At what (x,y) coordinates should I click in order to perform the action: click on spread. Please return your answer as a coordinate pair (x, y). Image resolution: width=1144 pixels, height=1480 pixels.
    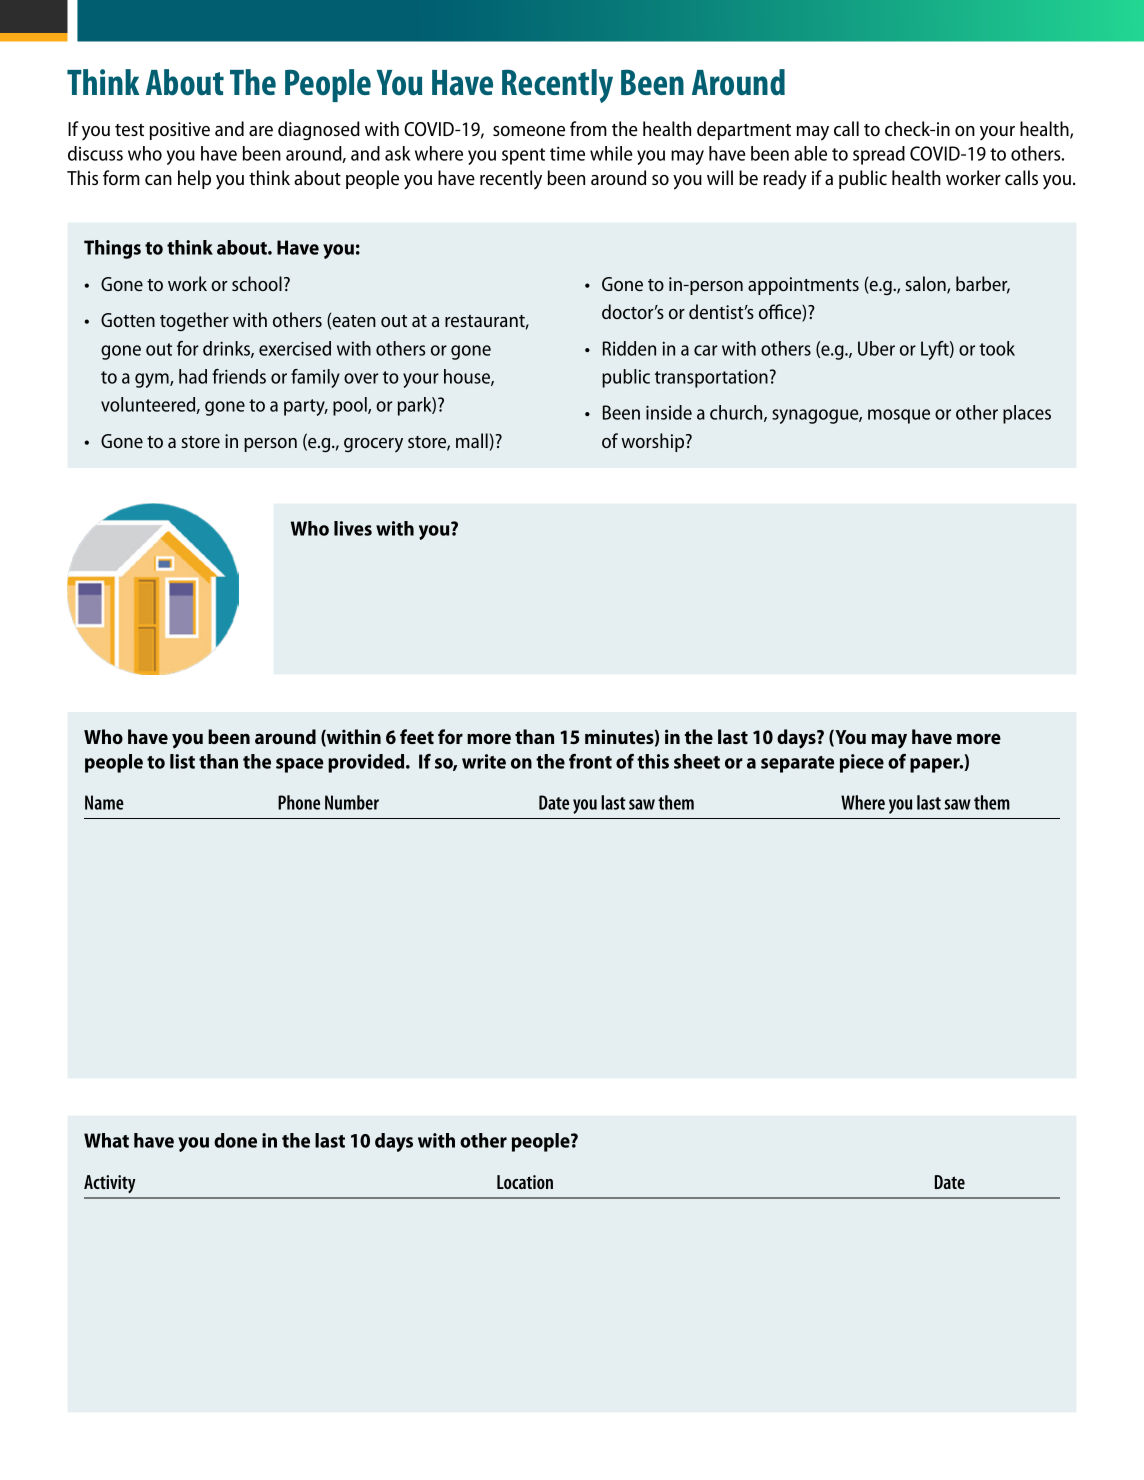
    Looking at the image, I should click on (879, 155).
